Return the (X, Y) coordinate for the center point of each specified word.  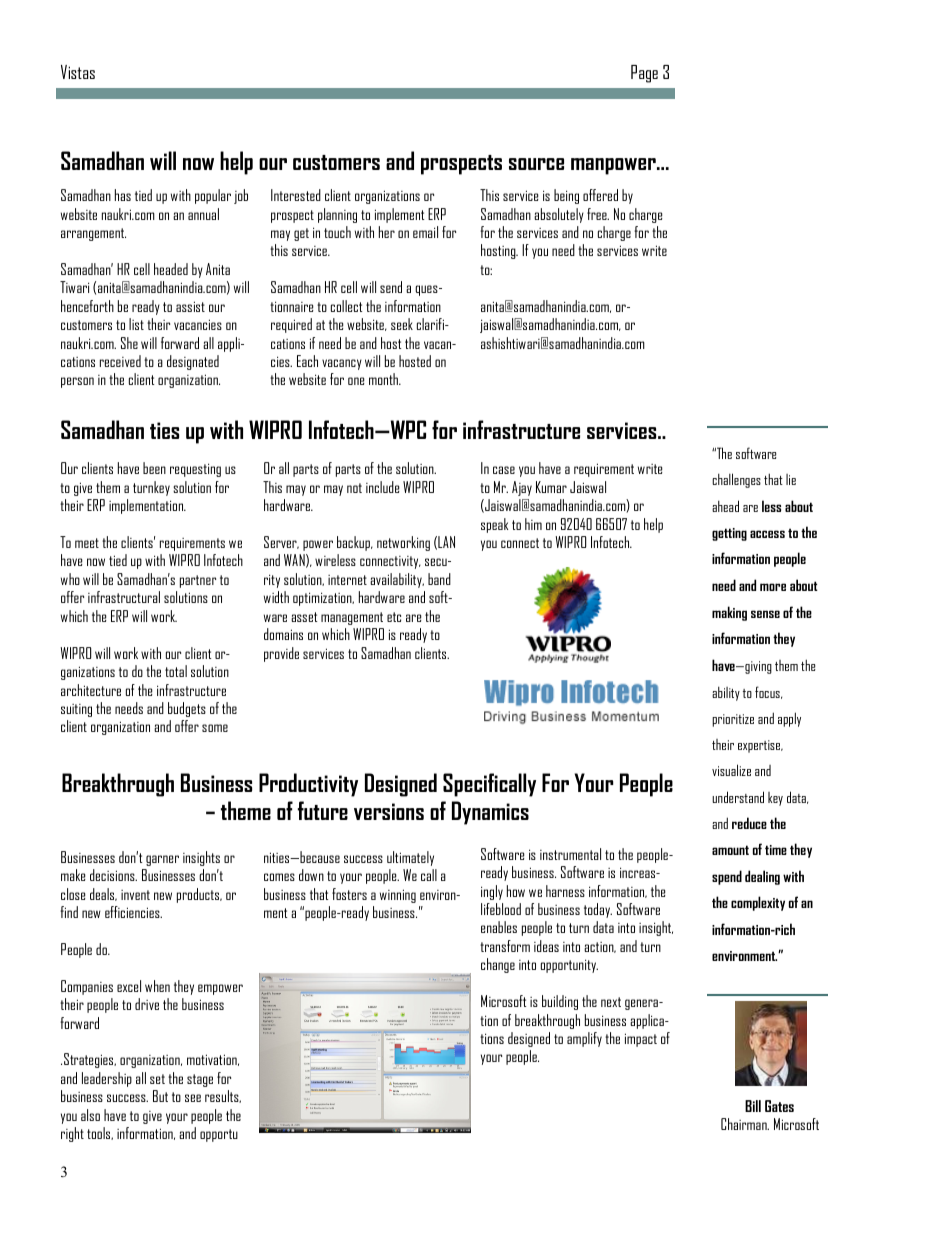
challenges (736, 480)
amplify (584, 1039)
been (154, 468)
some (215, 728)
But (160, 1096)
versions (389, 811)
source (536, 164)
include (382, 487)
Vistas (78, 72)
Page (644, 74)
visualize (731, 770)
